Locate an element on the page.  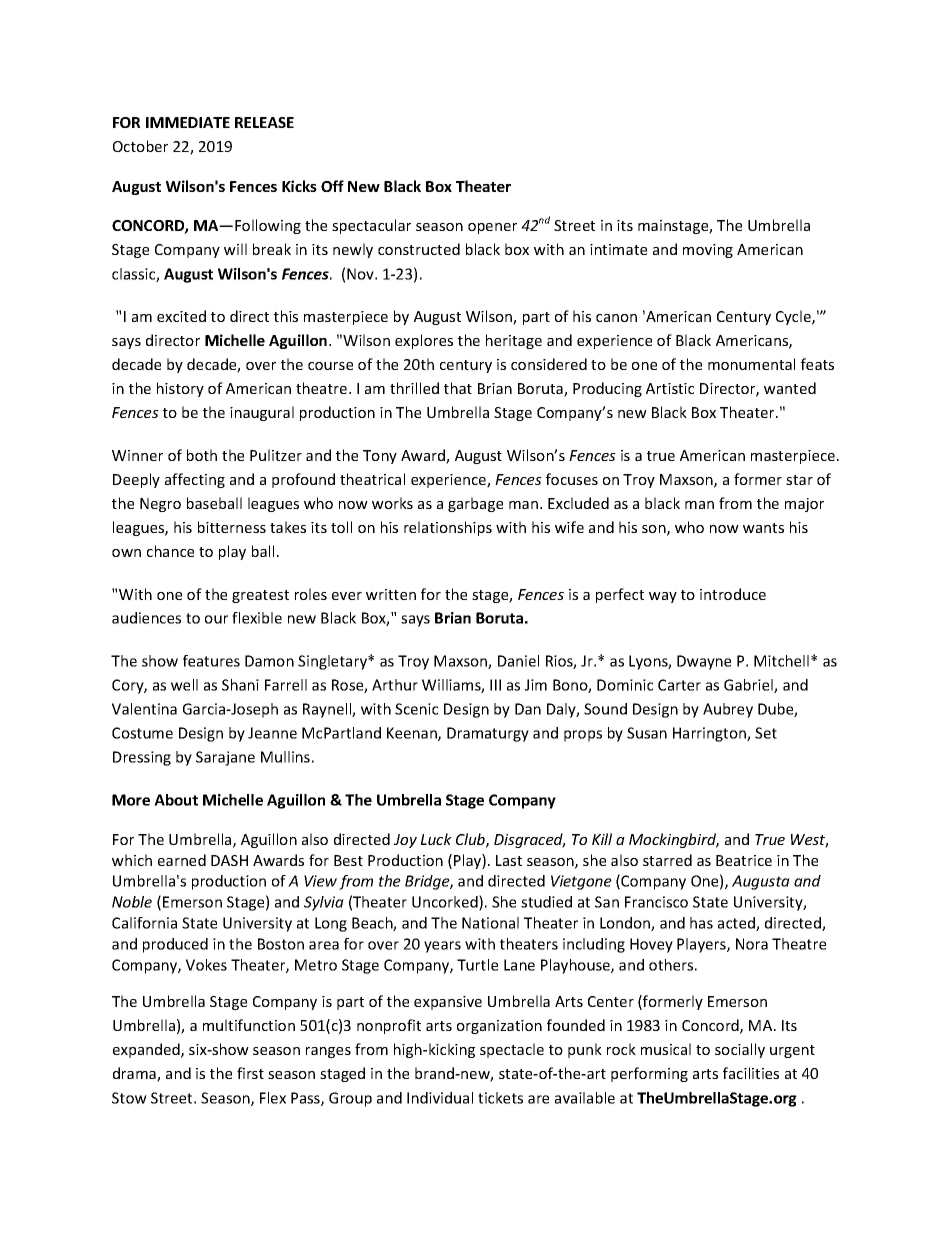
moving is located at coordinates (708, 251).
